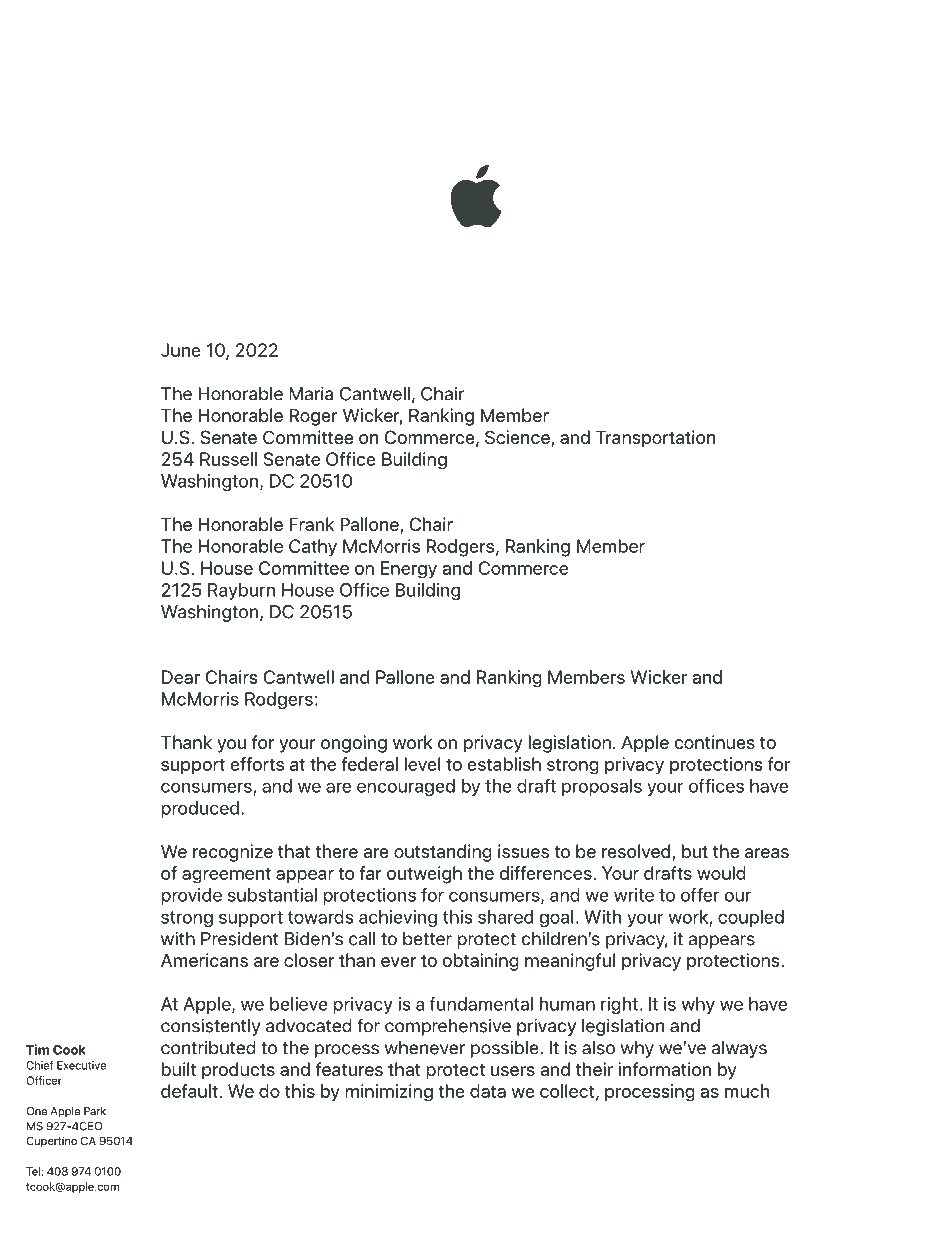 The height and width of the image is (1233, 952). Describe the element at coordinates (700, 895) in the image. I see `offer` at that location.
